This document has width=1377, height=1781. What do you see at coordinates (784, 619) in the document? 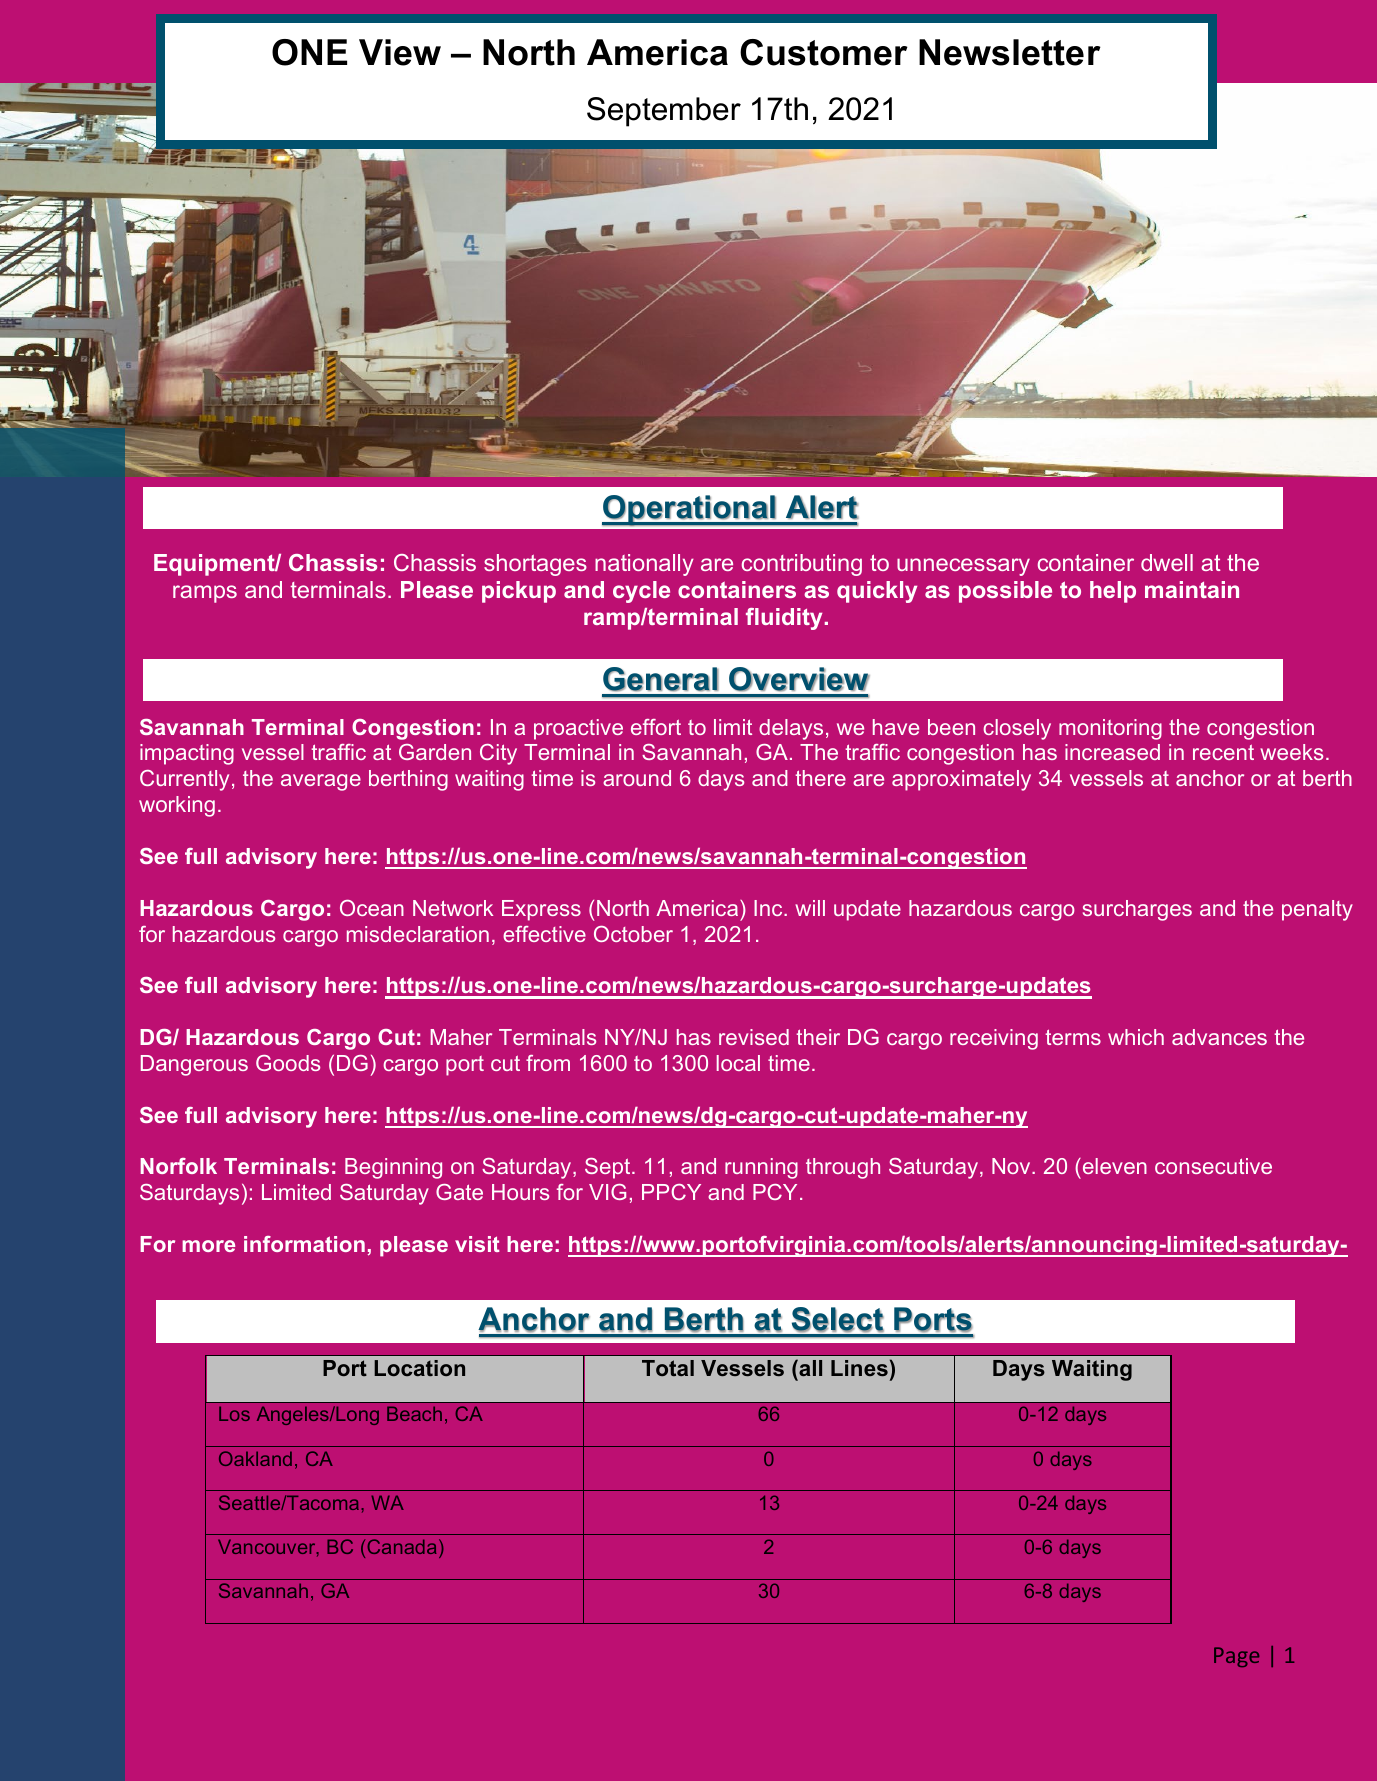
I see `fluidity` at bounding box center [784, 619].
